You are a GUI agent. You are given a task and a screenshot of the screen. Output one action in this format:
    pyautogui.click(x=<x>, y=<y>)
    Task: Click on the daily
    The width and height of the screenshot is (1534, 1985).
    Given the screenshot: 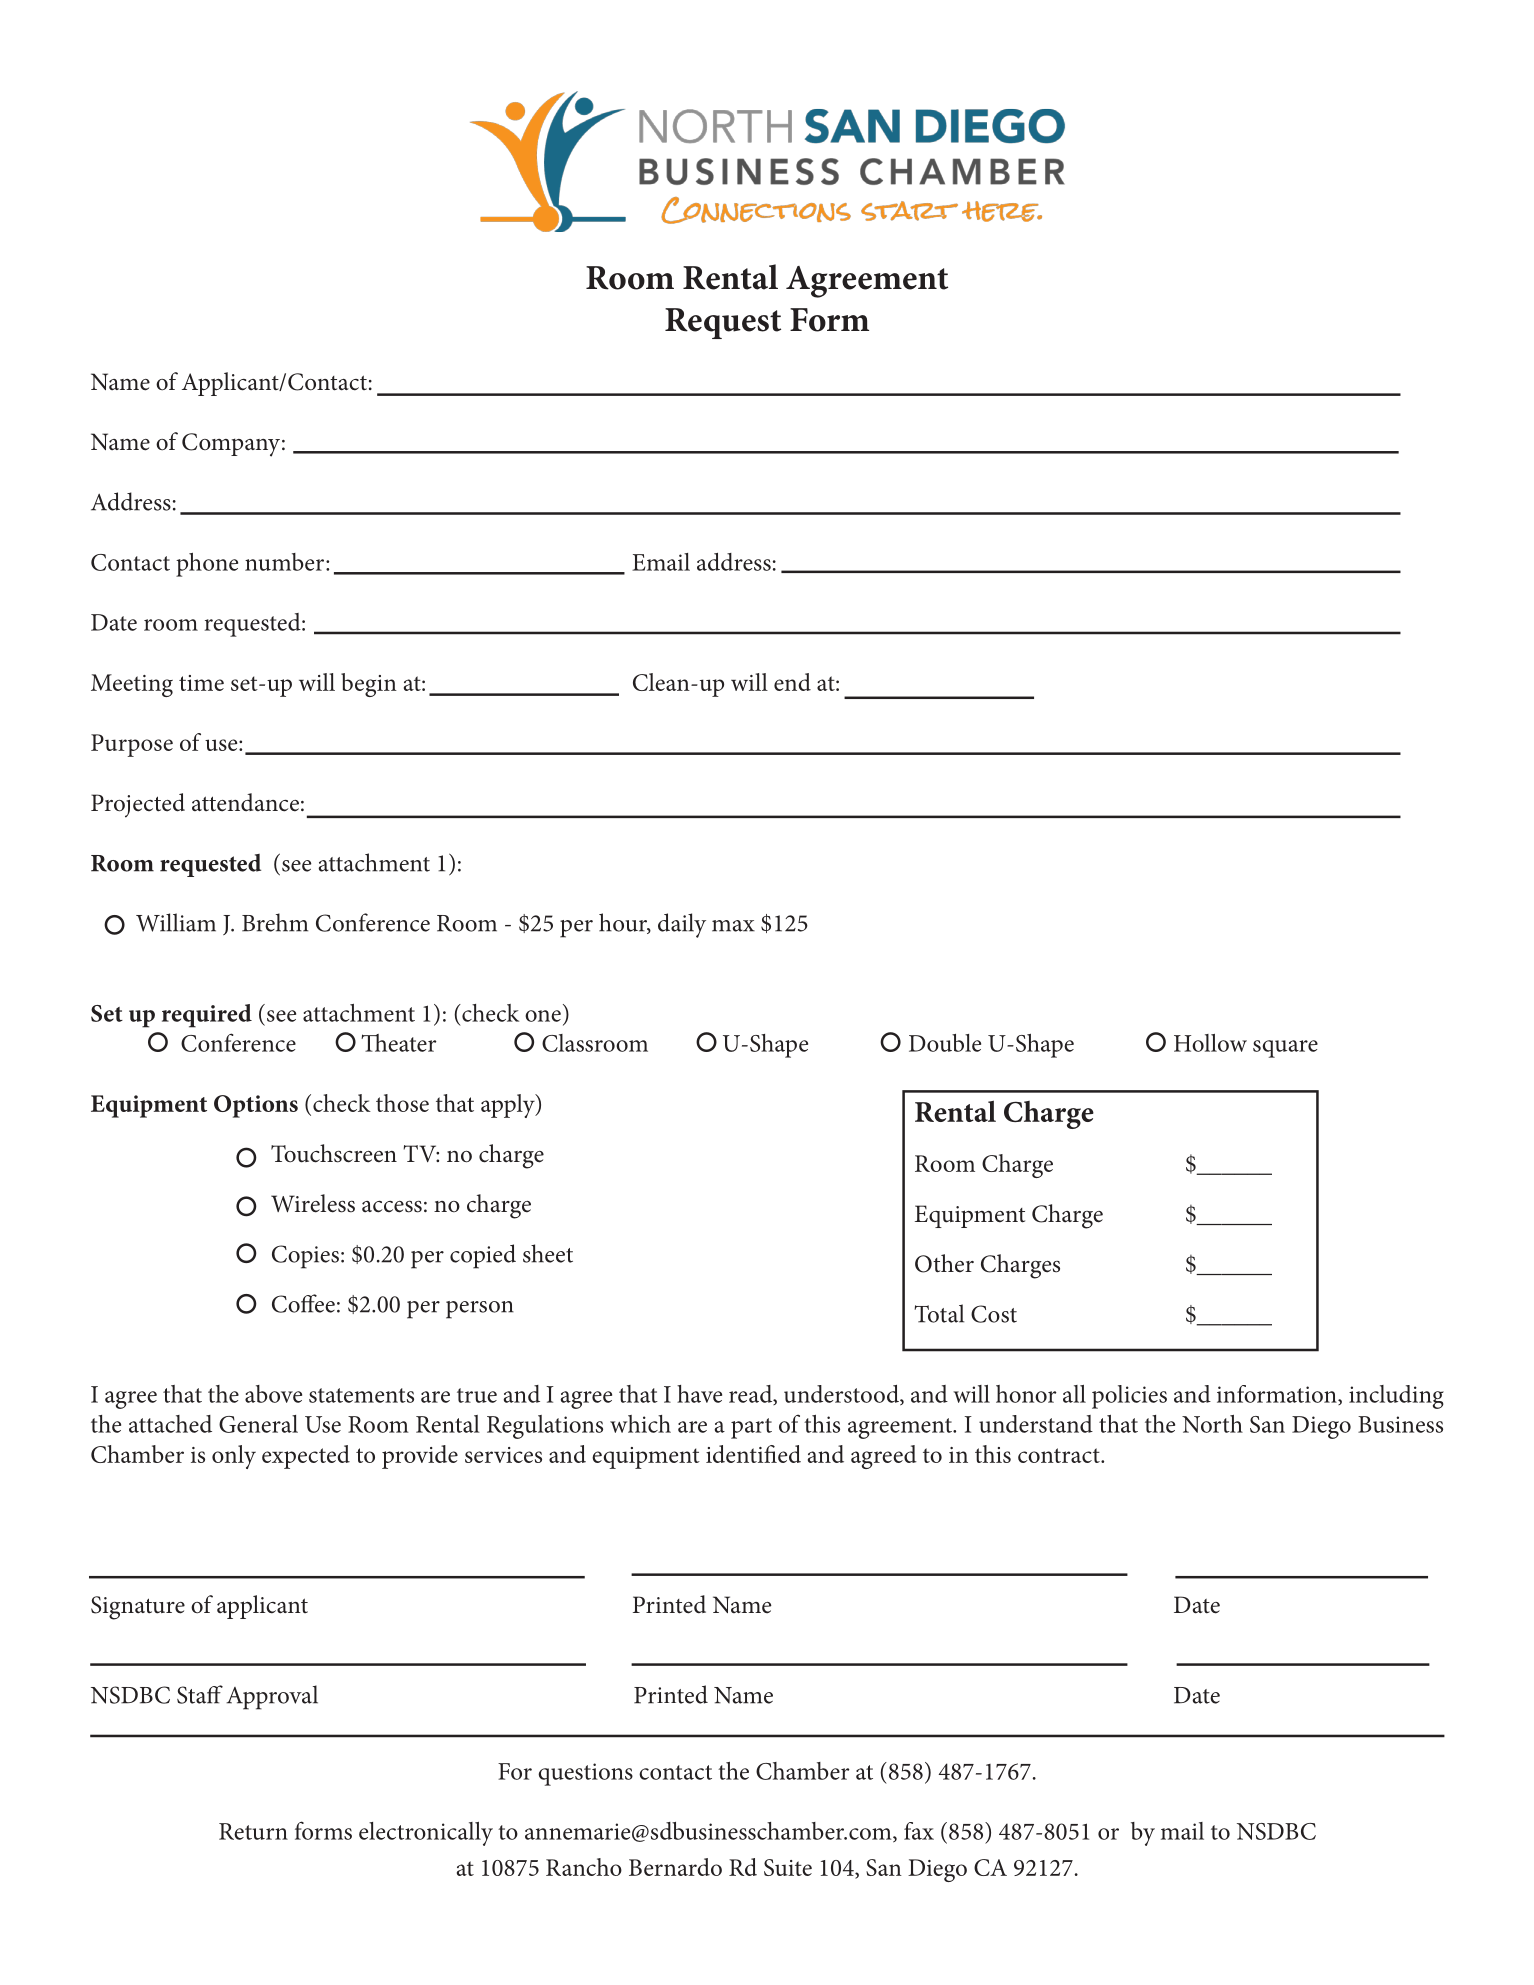 What is the action you would take?
    pyautogui.click(x=682, y=925)
